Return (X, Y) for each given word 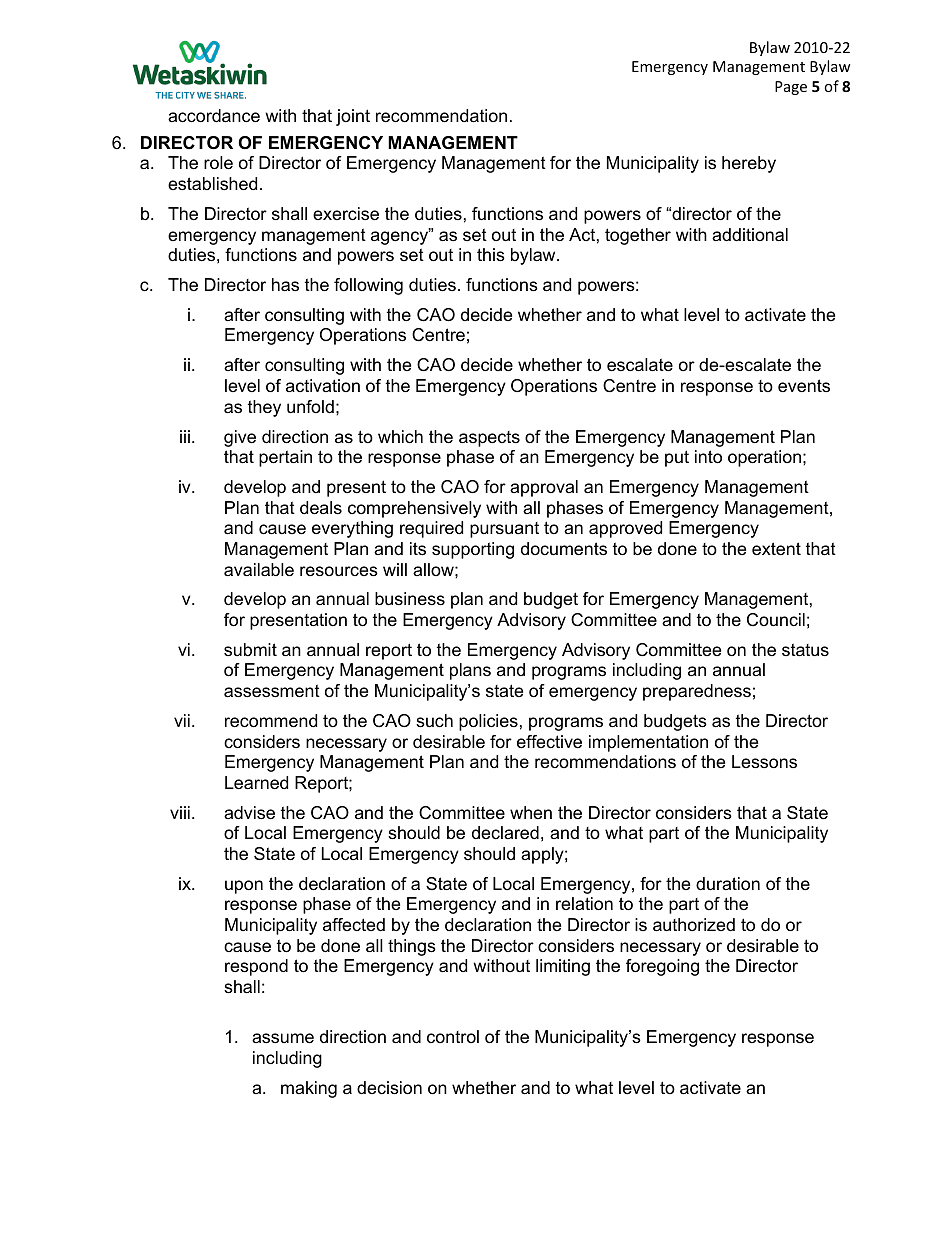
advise (249, 813)
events (804, 386)
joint (353, 117)
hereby (749, 164)
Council (776, 619)
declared (505, 832)
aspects (489, 439)
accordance (214, 116)
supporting (473, 550)
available (259, 570)
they (264, 408)
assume (283, 1038)
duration (728, 884)
